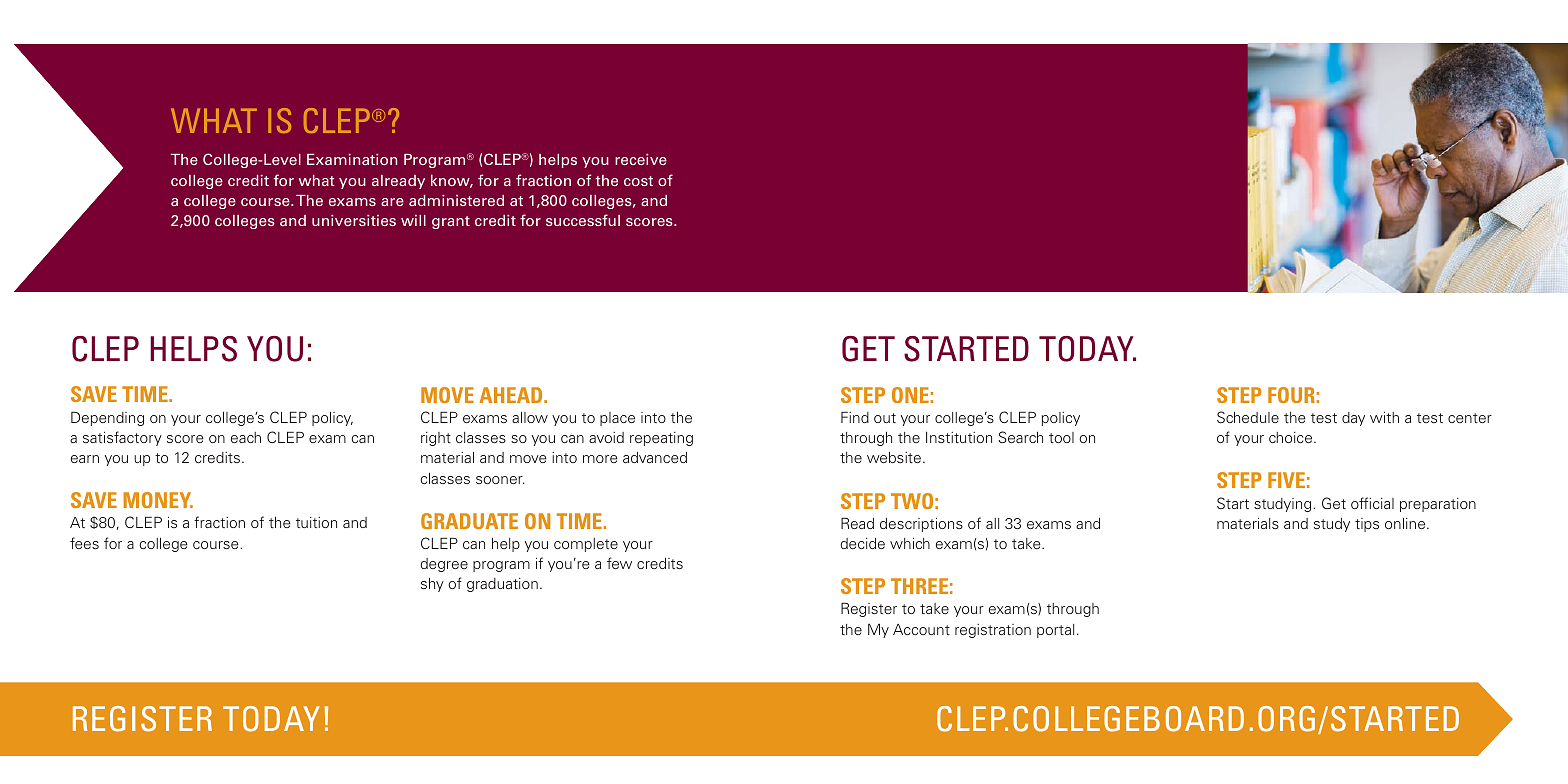  Describe the element at coordinates (85, 459) in the image. I see `earn` at that location.
